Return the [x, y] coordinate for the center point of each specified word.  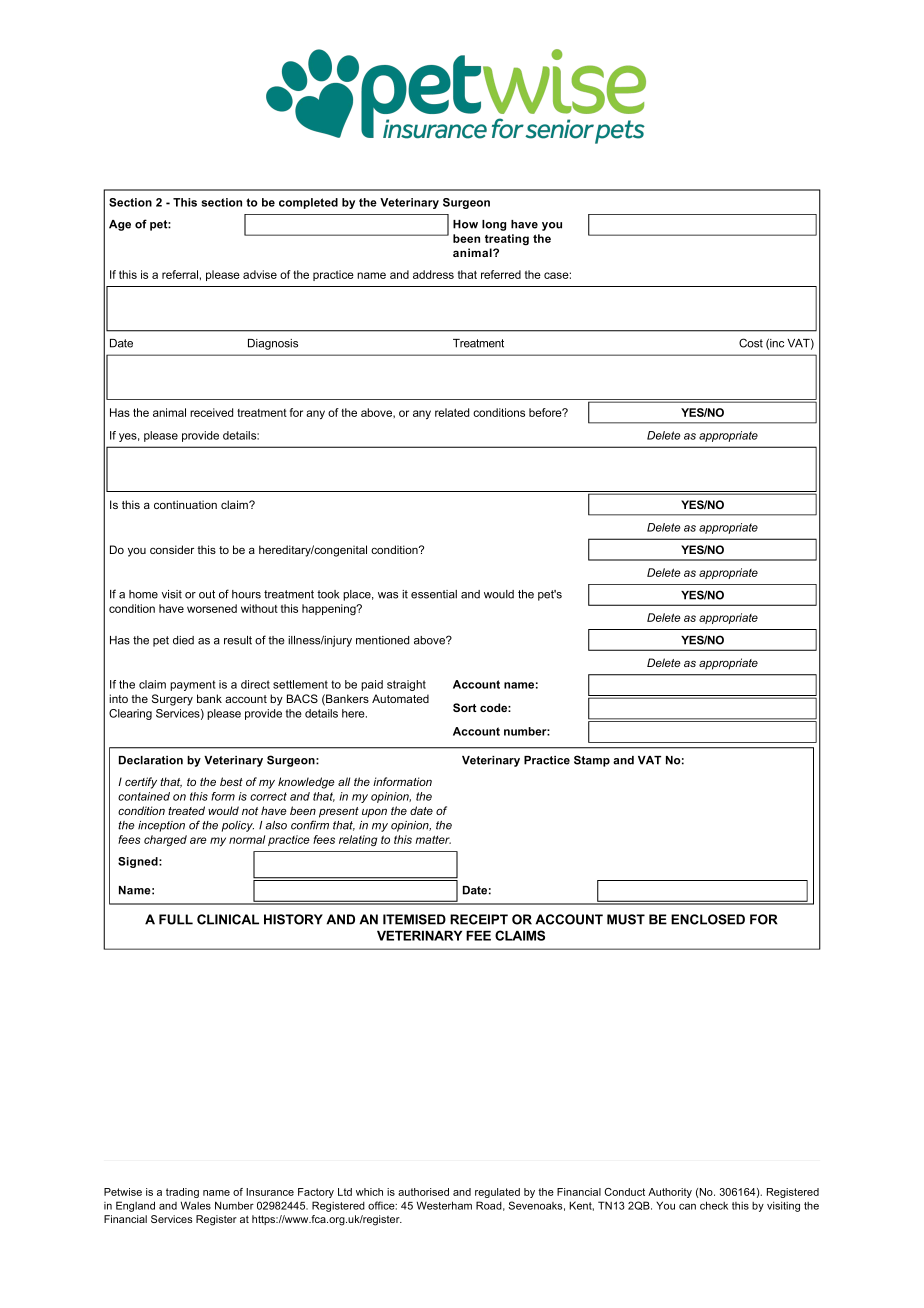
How [465, 224]
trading [182, 1193]
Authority [670, 1193]
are [198, 840]
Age [120, 225]
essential [434, 594]
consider [172, 549]
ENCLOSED [708, 919]
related [452, 412]
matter [433, 839]
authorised [423, 1192]
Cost [751, 343]
